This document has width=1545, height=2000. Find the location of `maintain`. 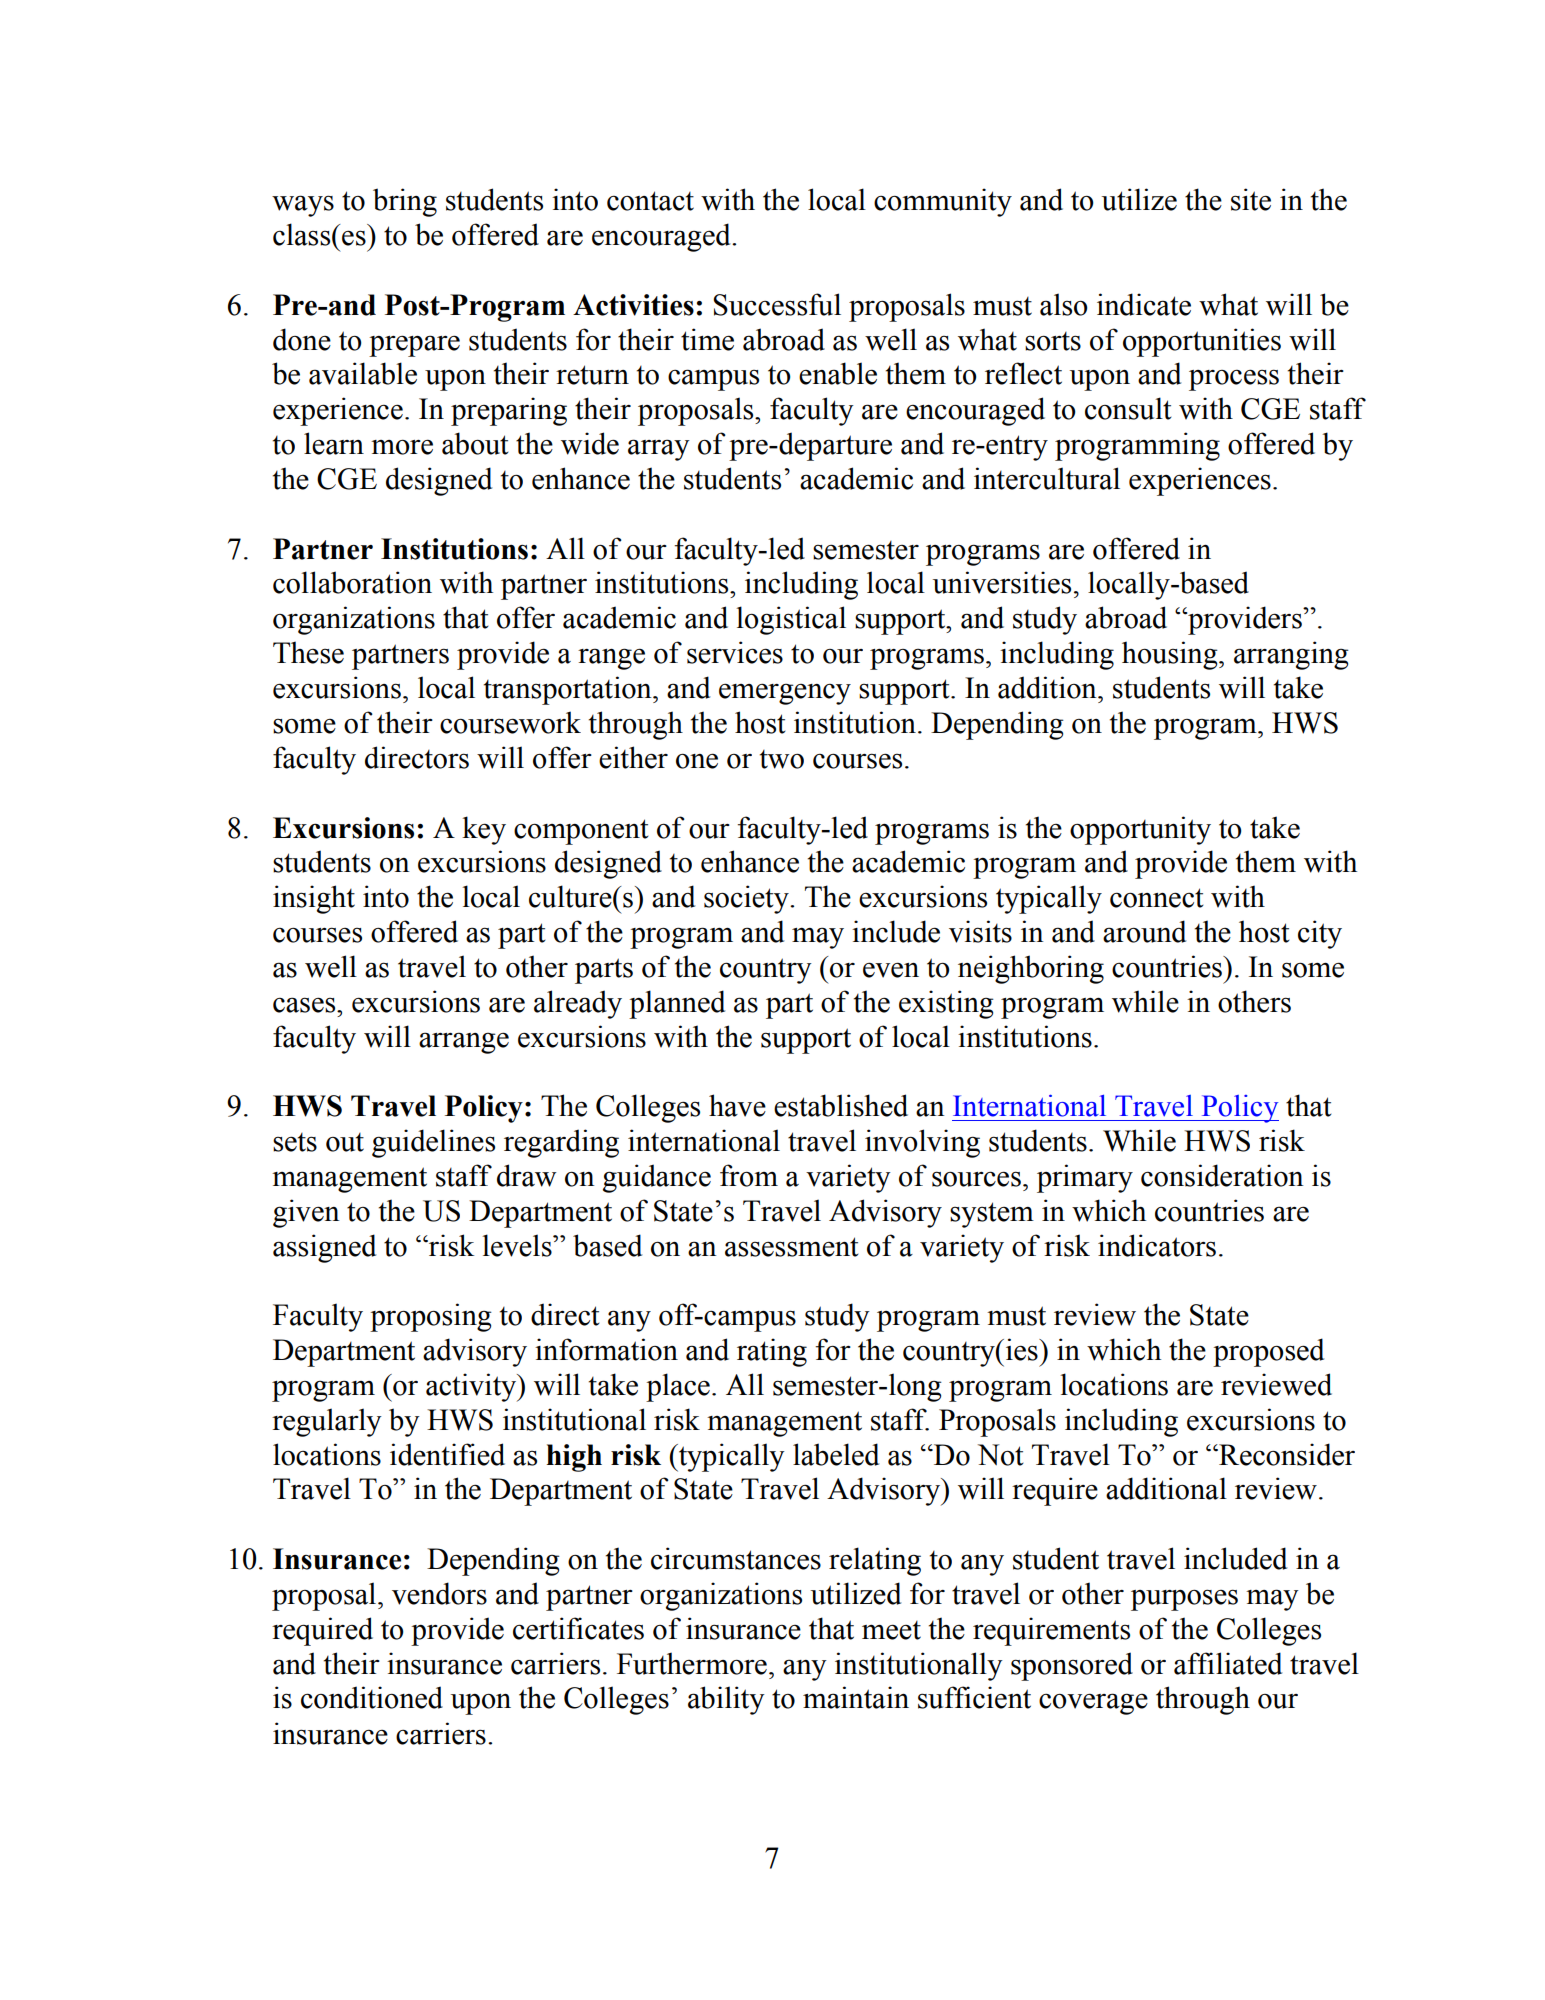

maintain is located at coordinates (856, 1697).
